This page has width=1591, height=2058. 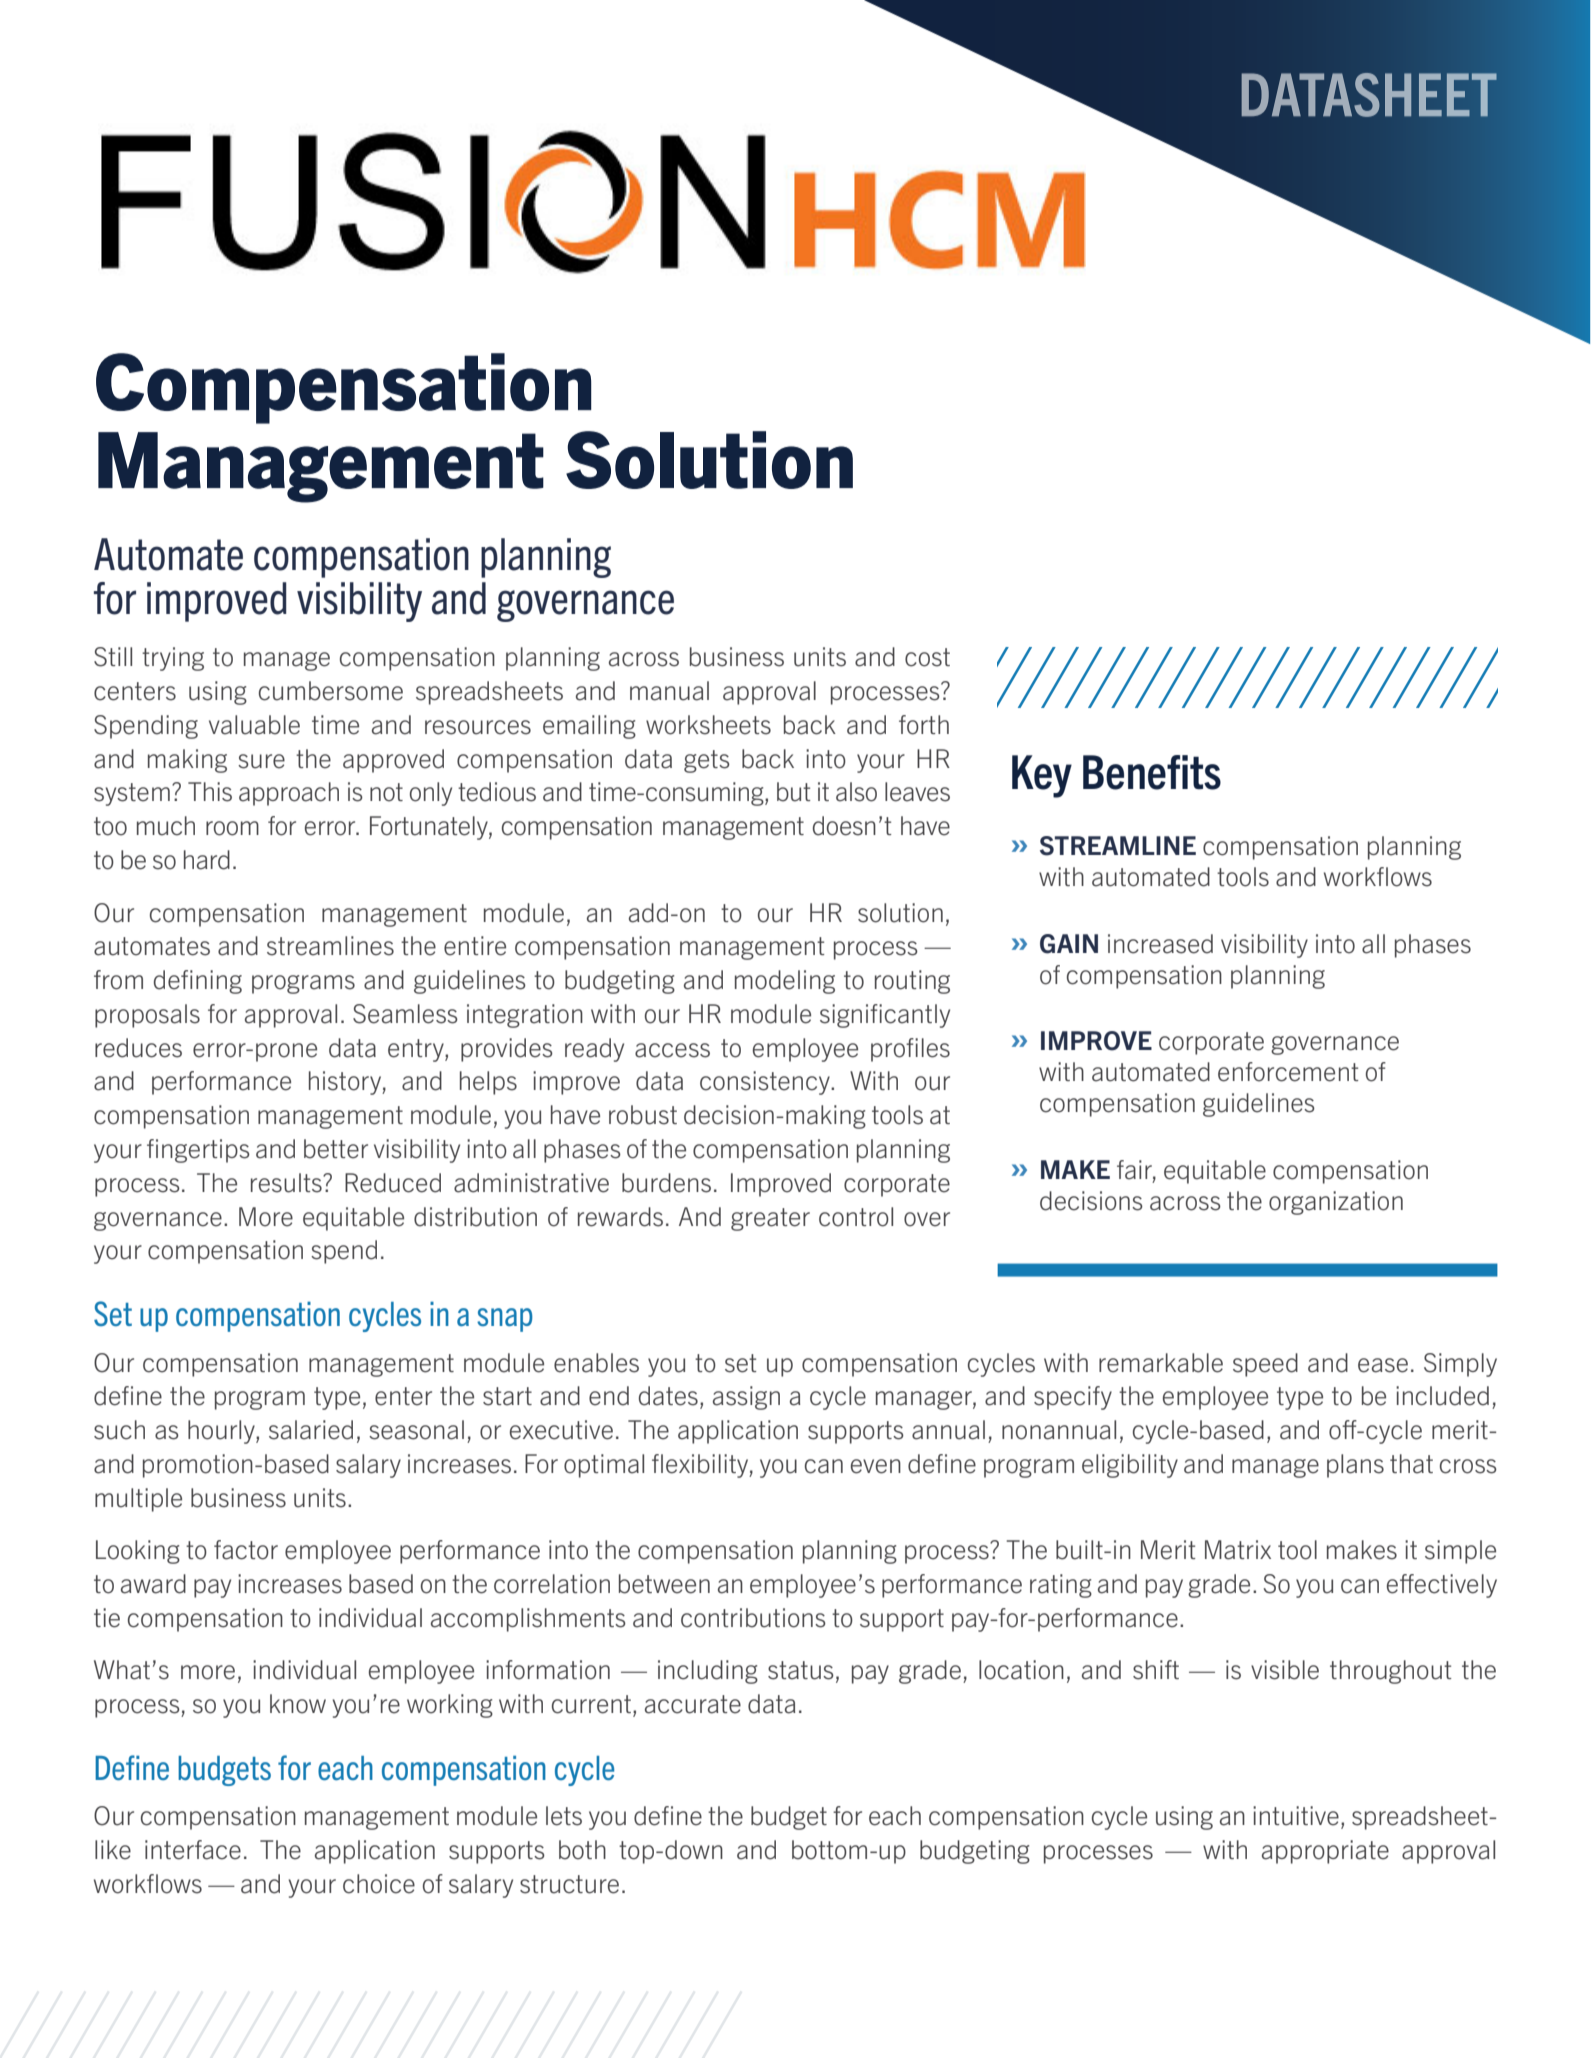 What do you see at coordinates (331, 691) in the page?
I see `cumbersome` at bounding box center [331, 691].
